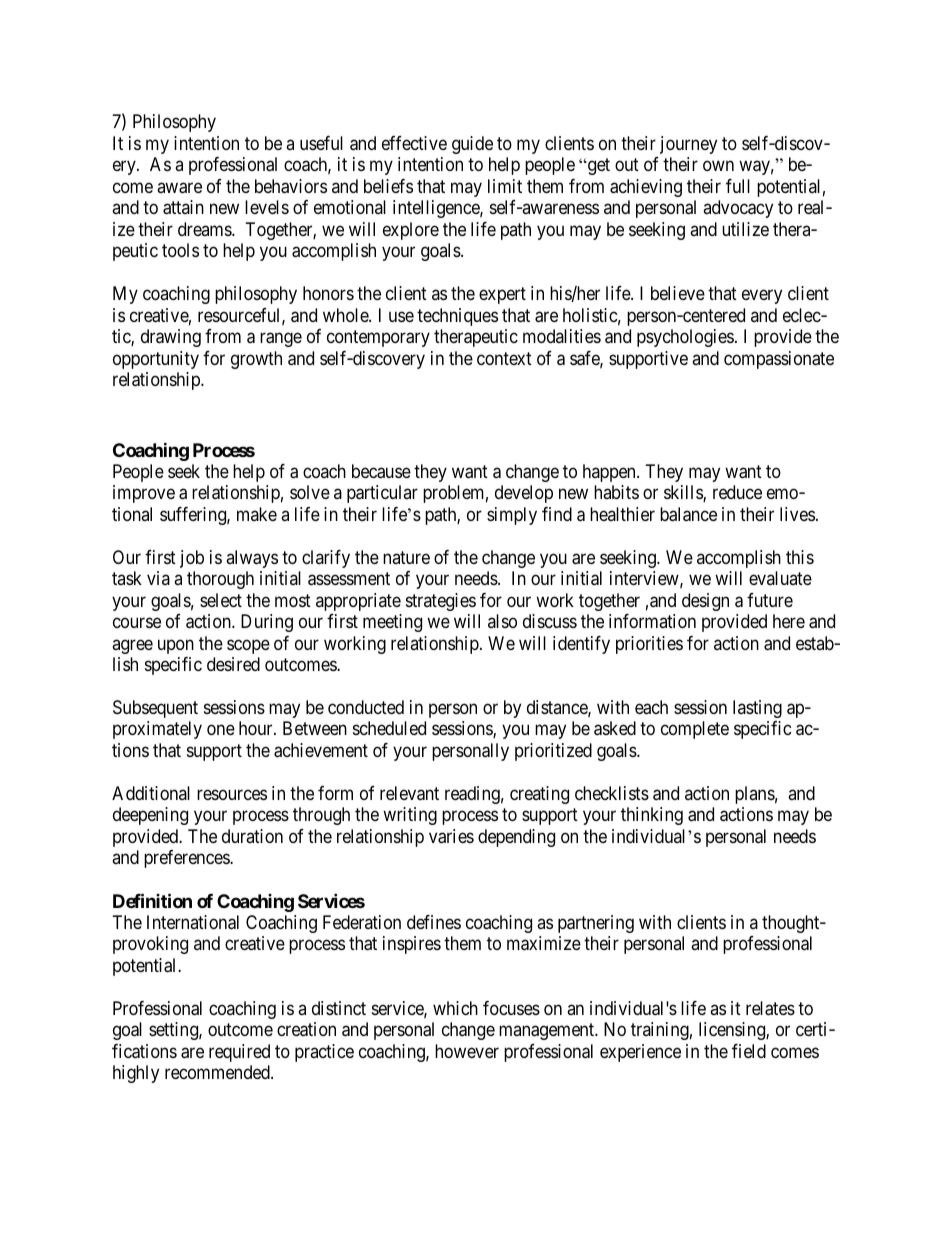 The height and width of the page is (1233, 952). What do you see at coordinates (183, 207) in the page?
I see `attain` at bounding box center [183, 207].
